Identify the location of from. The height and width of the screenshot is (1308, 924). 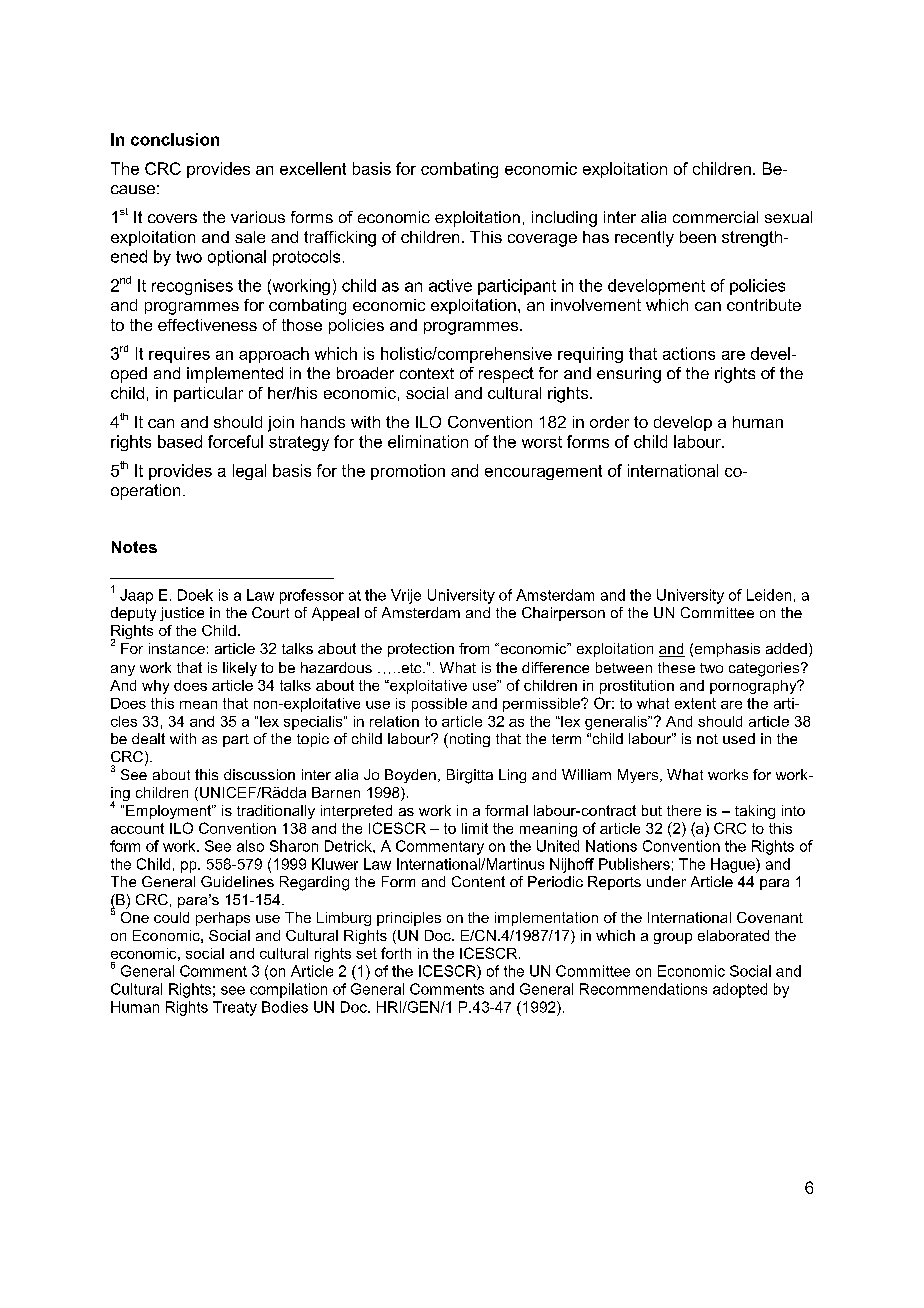
(474, 648).
